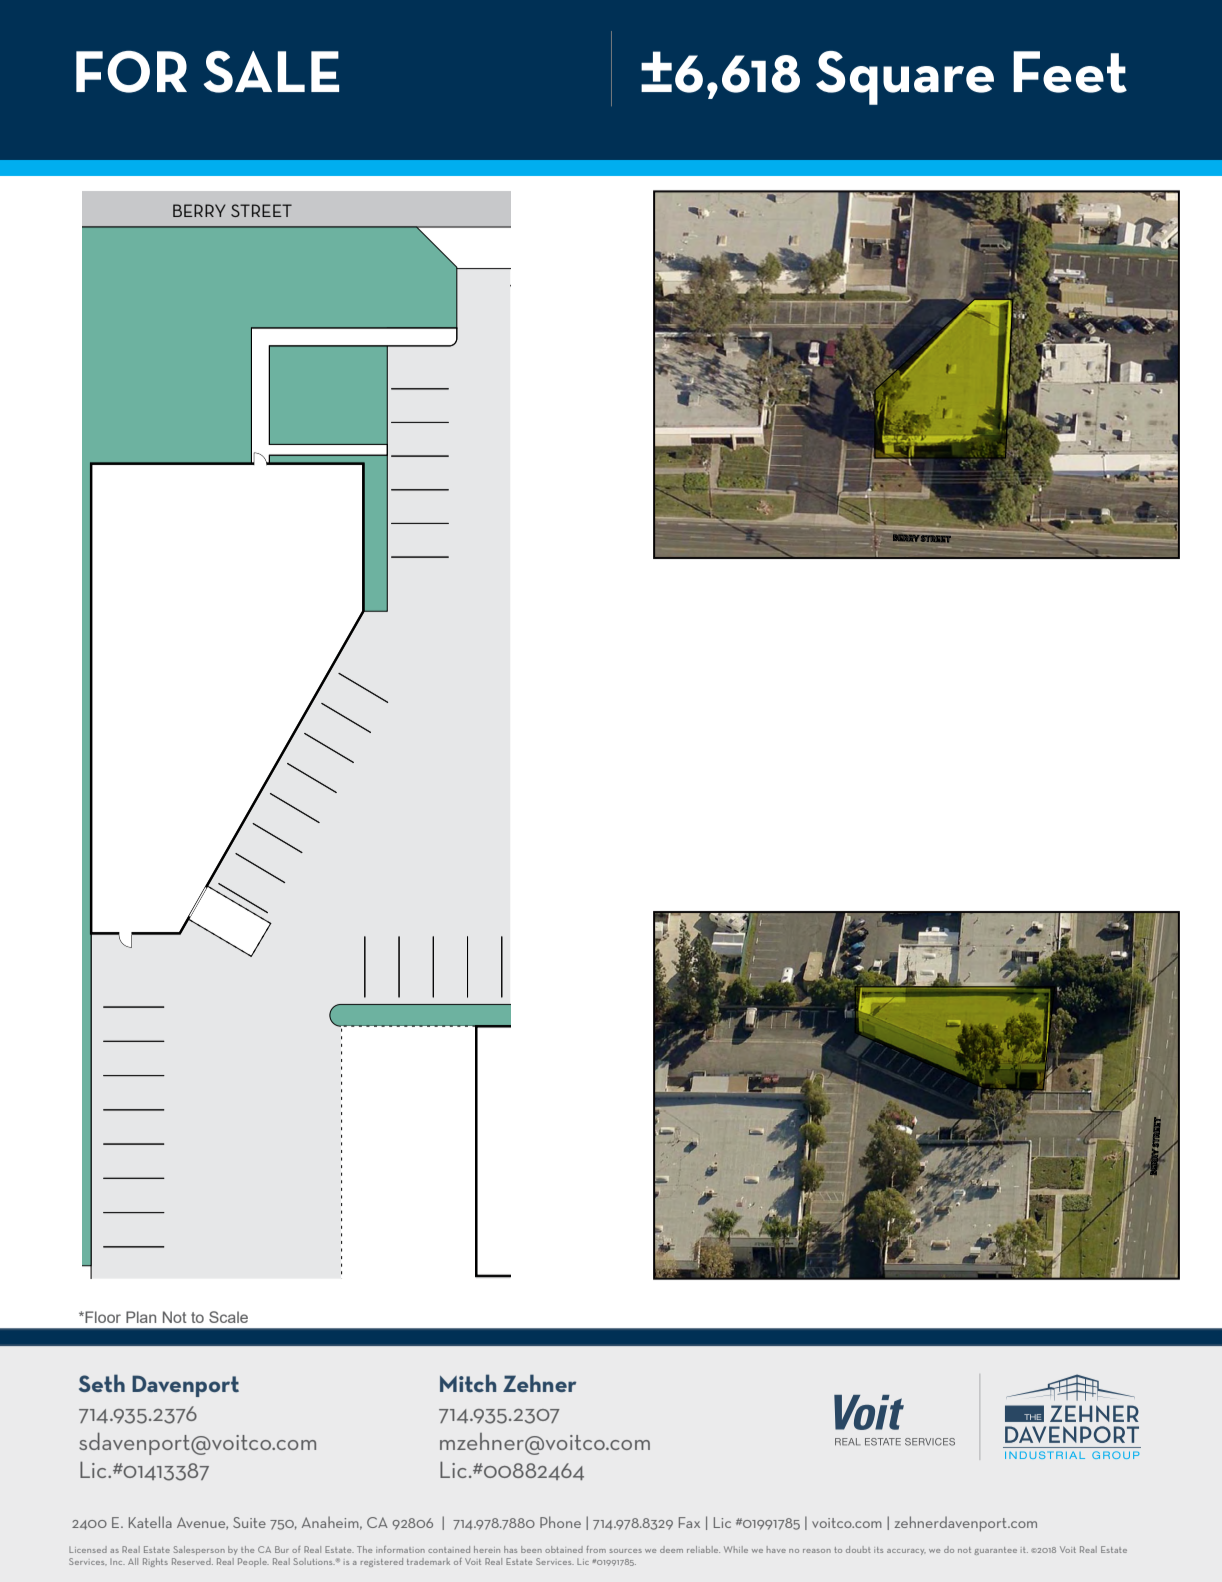  Describe the element at coordinates (905, 78) in the screenshot. I see `Square` at that location.
